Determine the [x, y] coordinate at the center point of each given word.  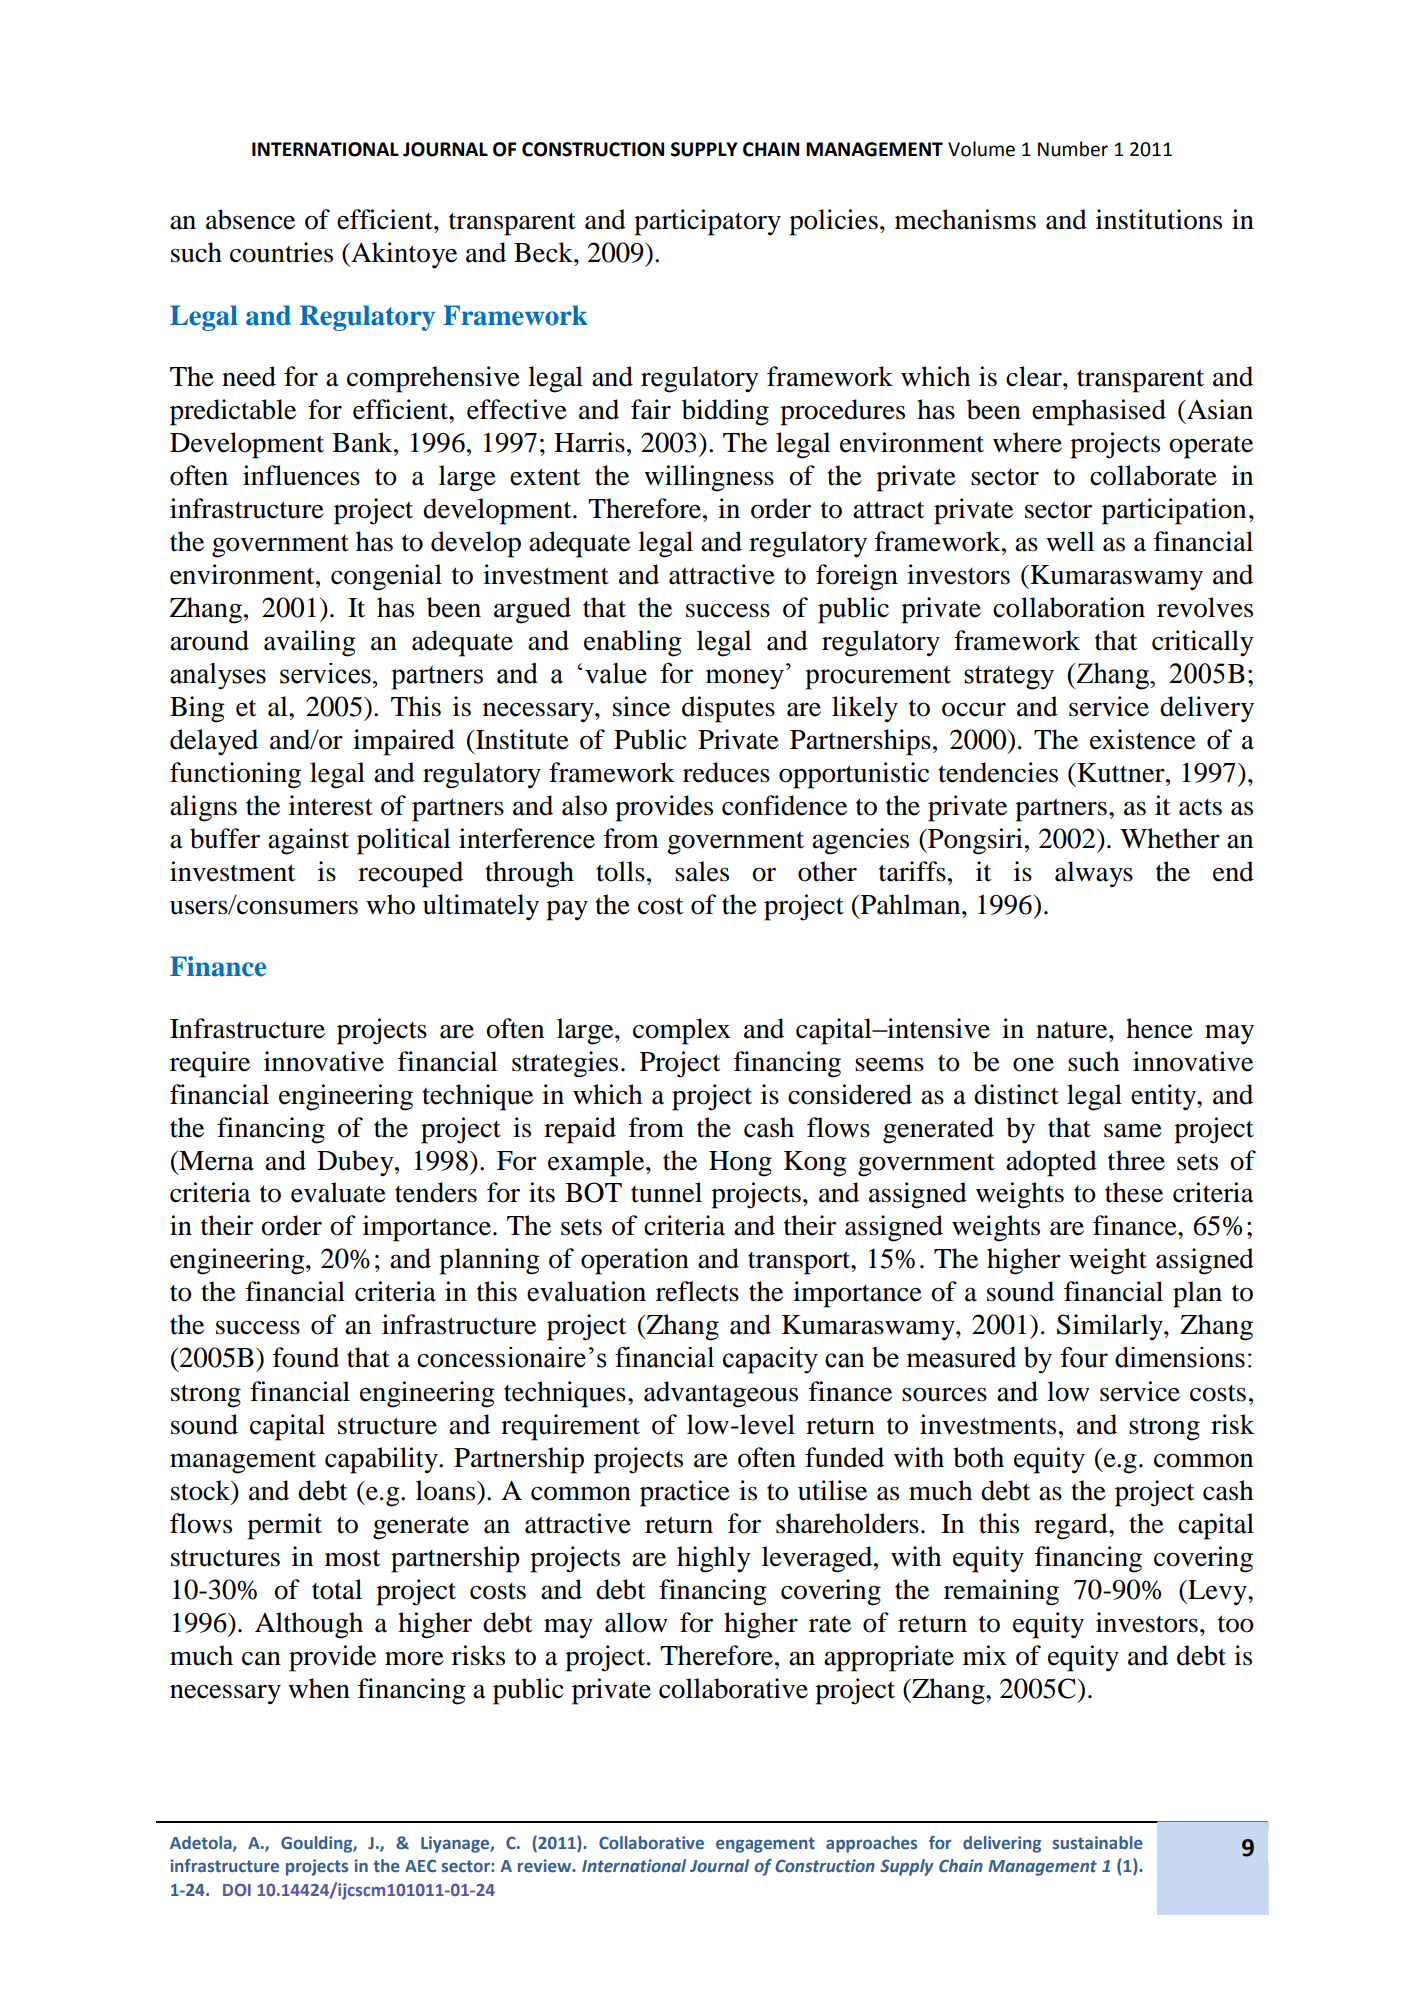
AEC [420, 1866]
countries [281, 252]
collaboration [1069, 607]
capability [382, 1460]
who [390, 904]
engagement [765, 1845]
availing [310, 643]
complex [682, 1031]
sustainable [1098, 1843]
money [745, 679]
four [1084, 1357]
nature [1073, 1030]
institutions [1159, 219]
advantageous [721, 1394]
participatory [707, 222]
